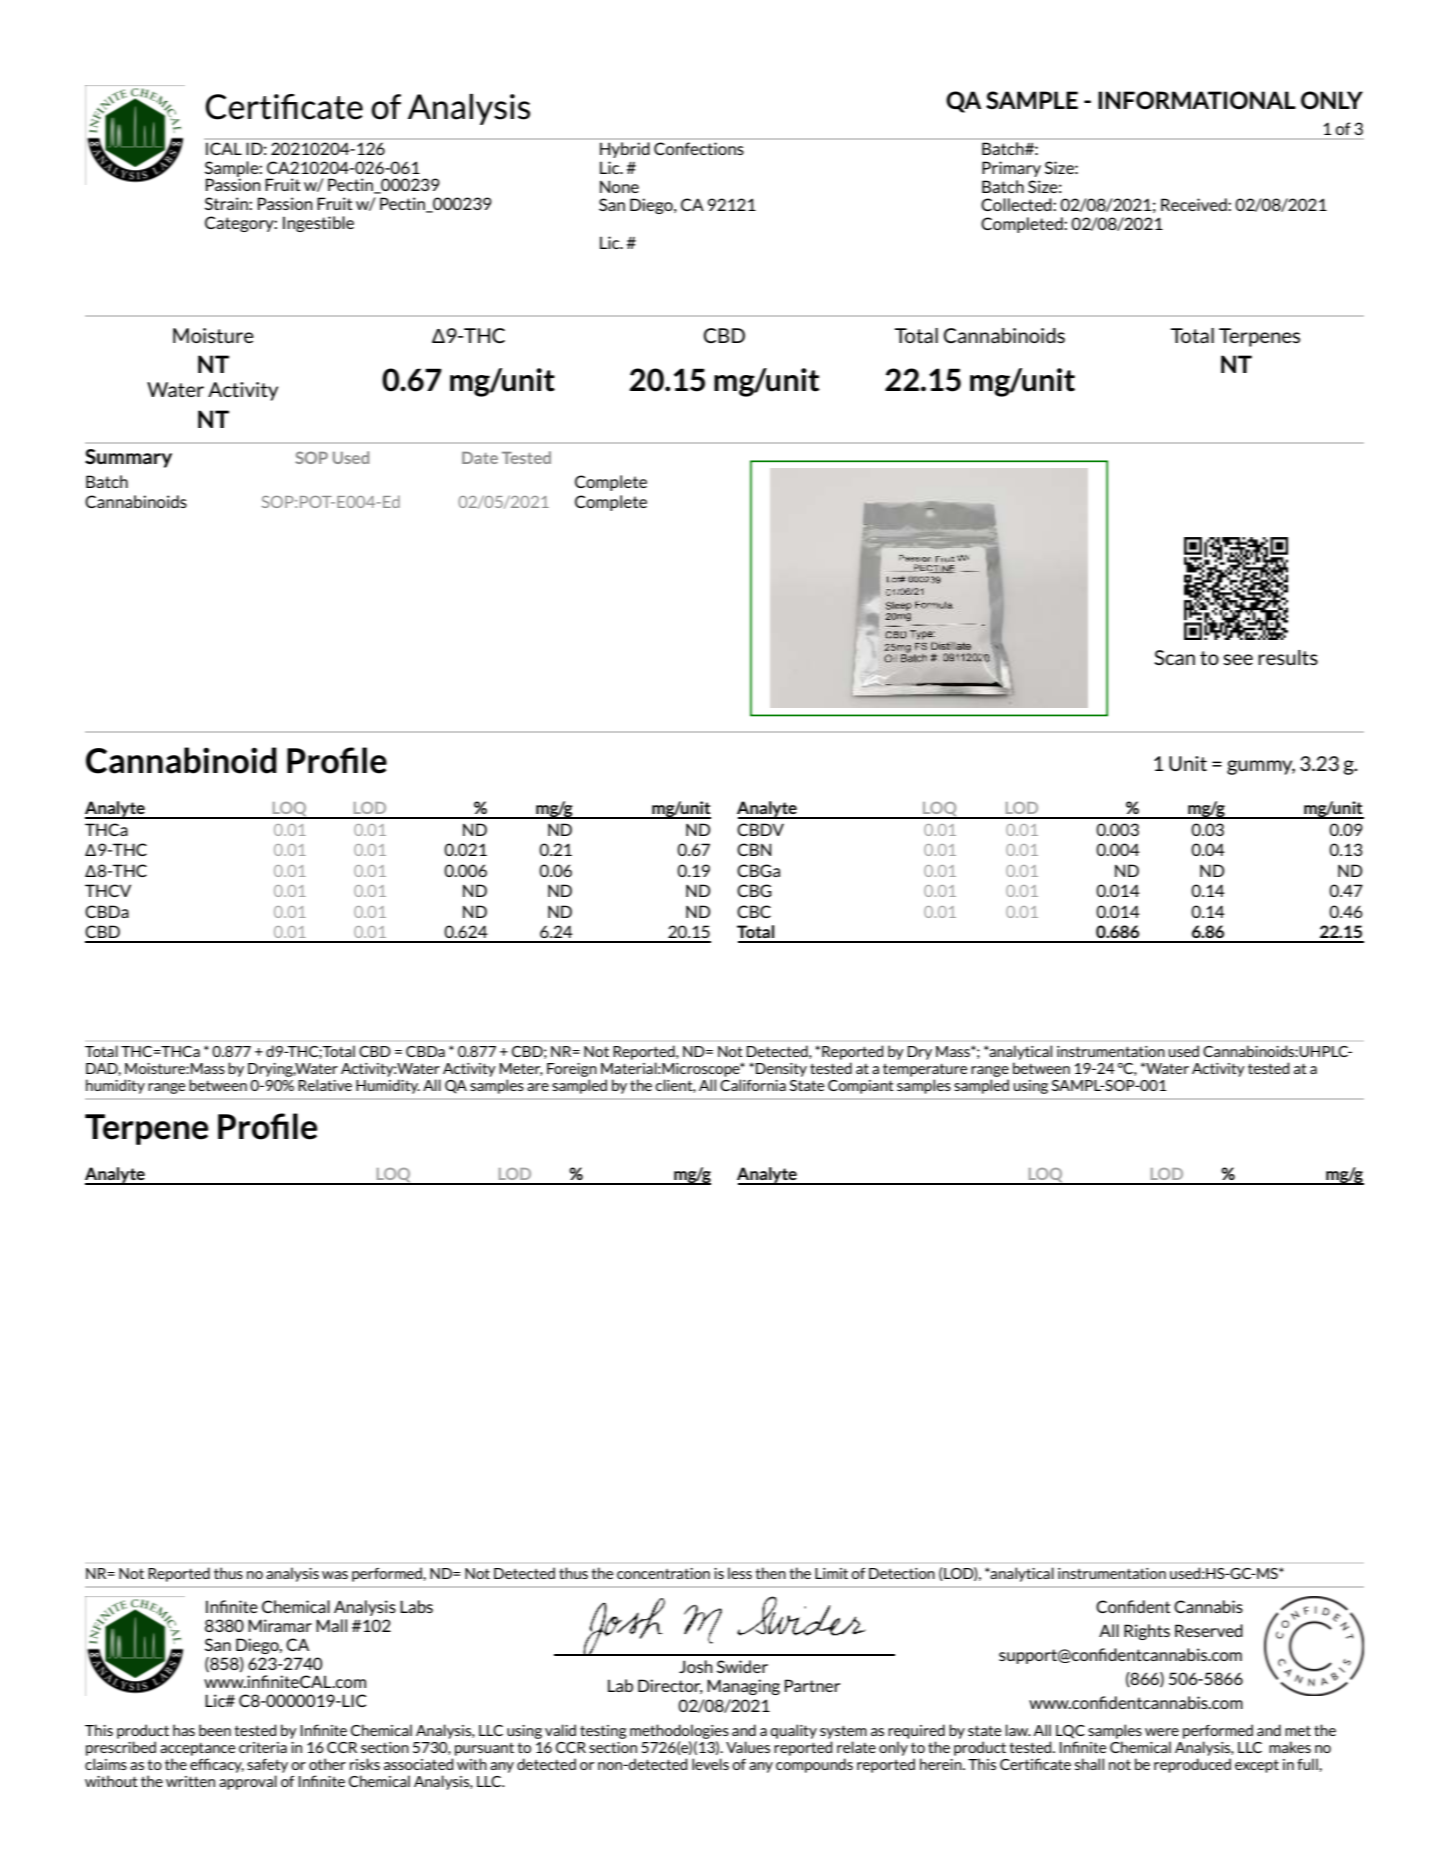 This screenshot has height=1876, width=1449. I want to click on INFORMATIONAL, so click(1197, 100).
